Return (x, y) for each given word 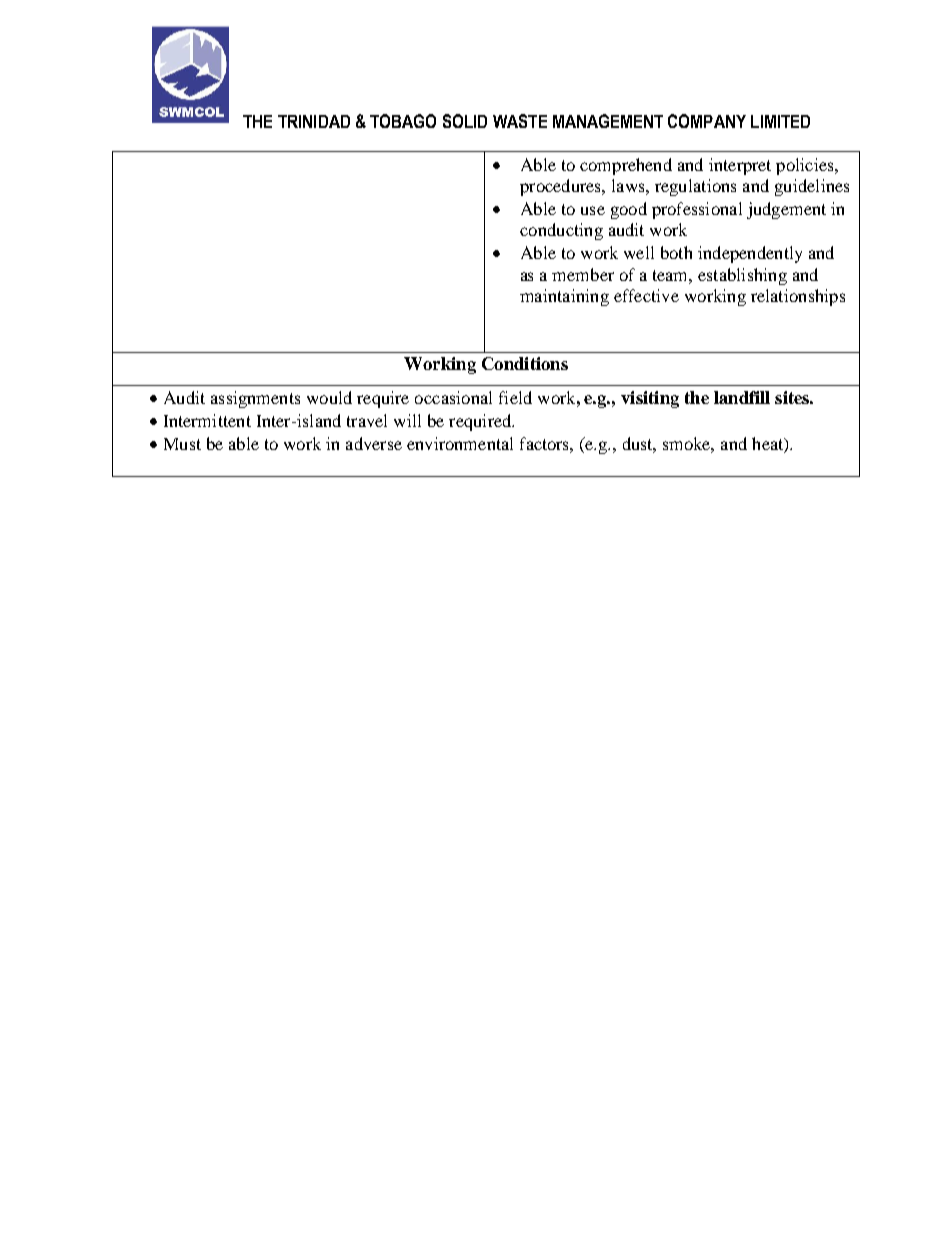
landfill (742, 397)
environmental (460, 443)
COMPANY (707, 121)
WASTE (520, 121)
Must (182, 444)
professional (697, 210)
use (593, 210)
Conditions (525, 363)
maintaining (564, 297)
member (583, 274)
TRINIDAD (314, 121)
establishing (742, 276)
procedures (561, 187)
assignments (255, 399)
